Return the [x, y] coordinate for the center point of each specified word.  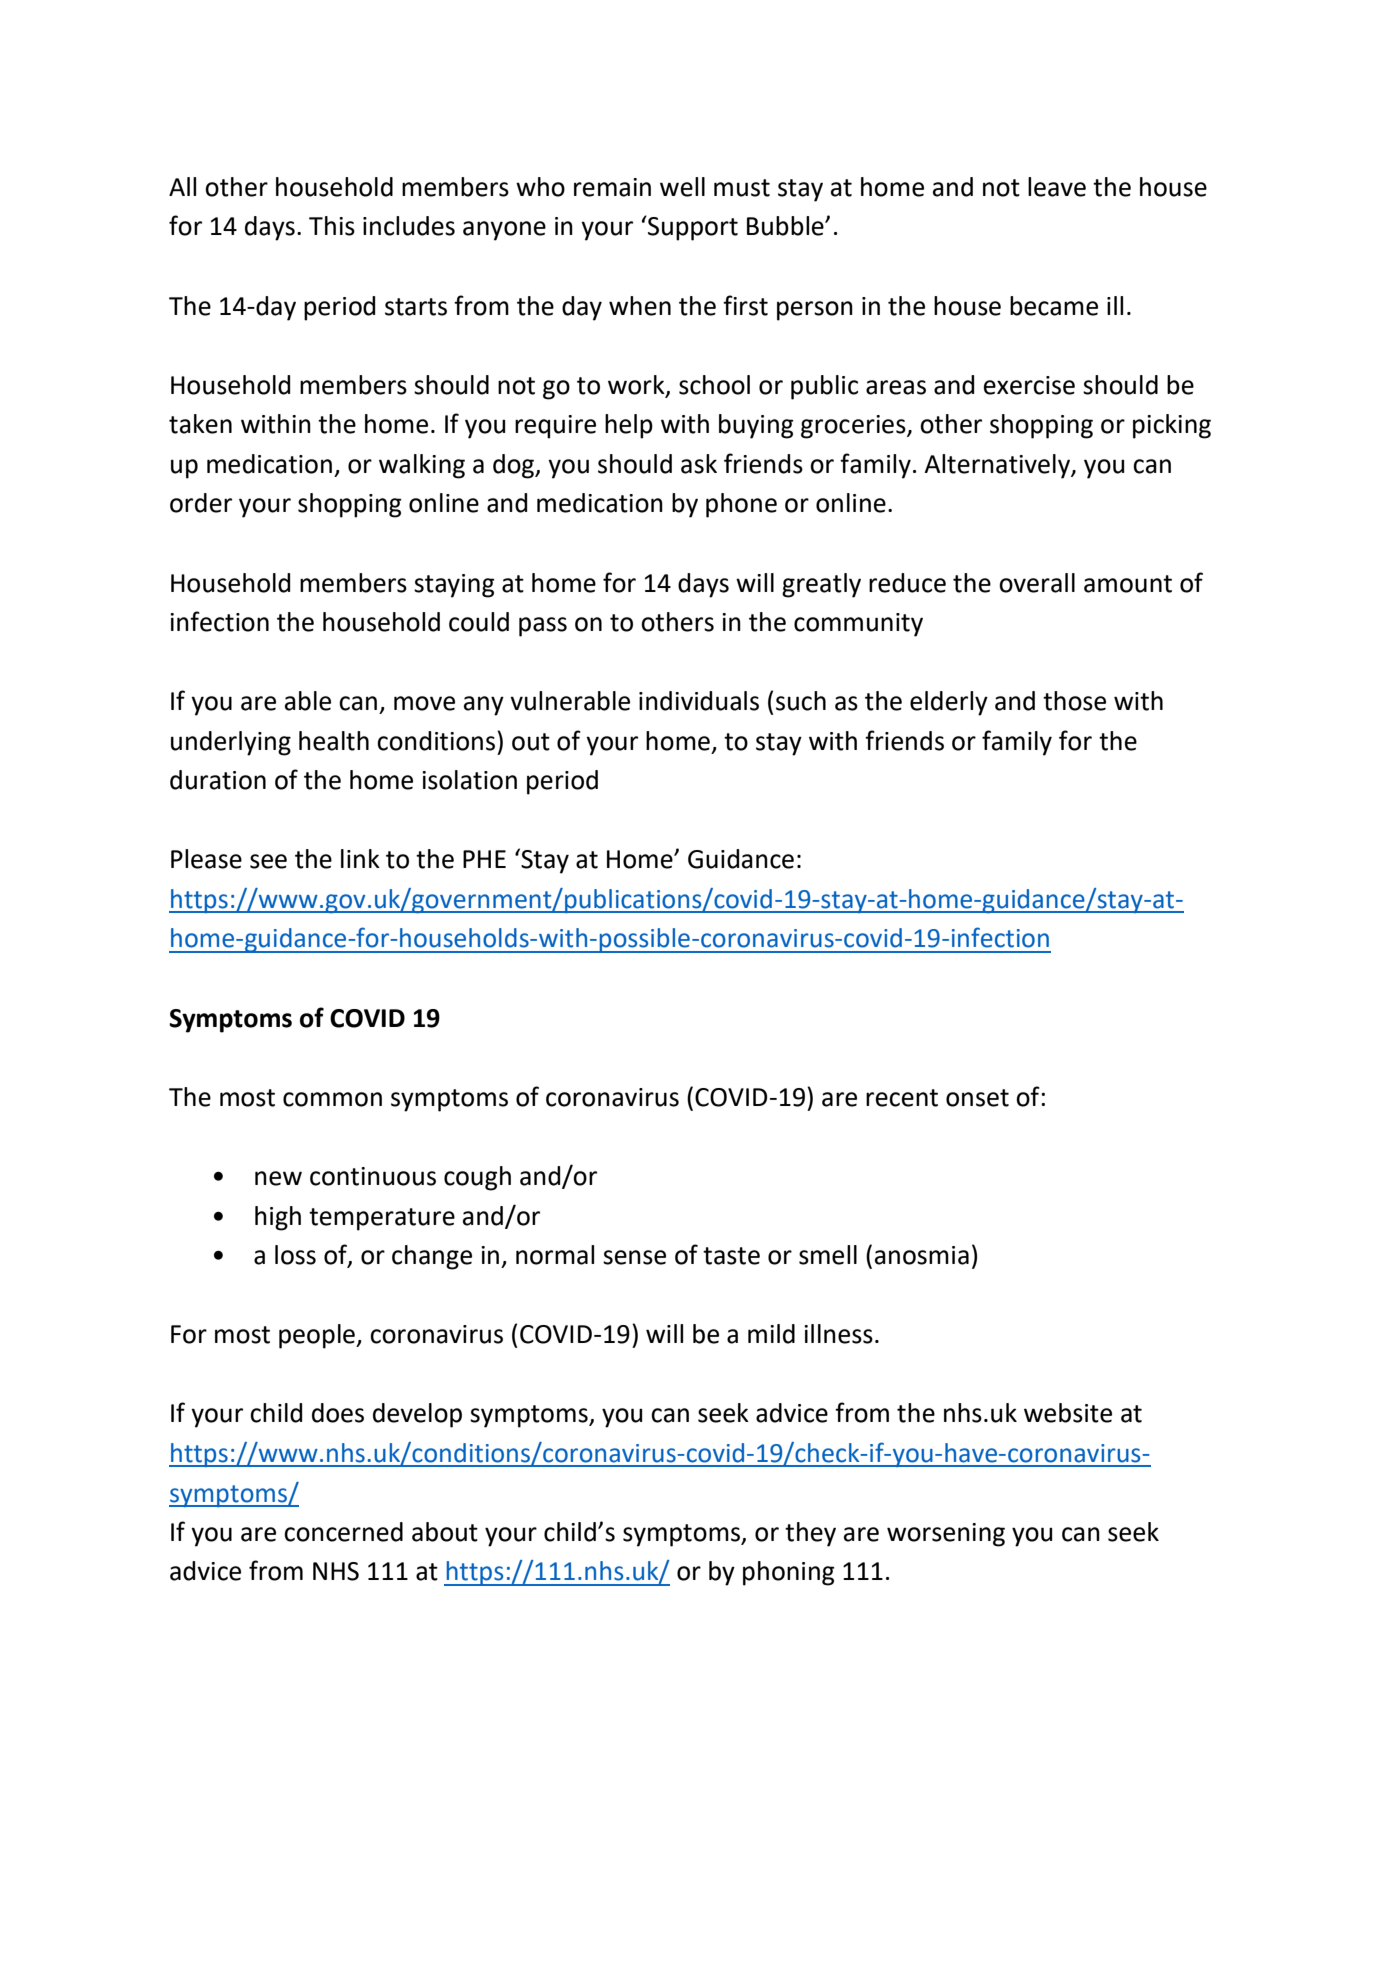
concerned [343, 1532]
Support [692, 228]
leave [1057, 187]
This [332, 226]
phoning [789, 1573]
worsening [946, 1535]
